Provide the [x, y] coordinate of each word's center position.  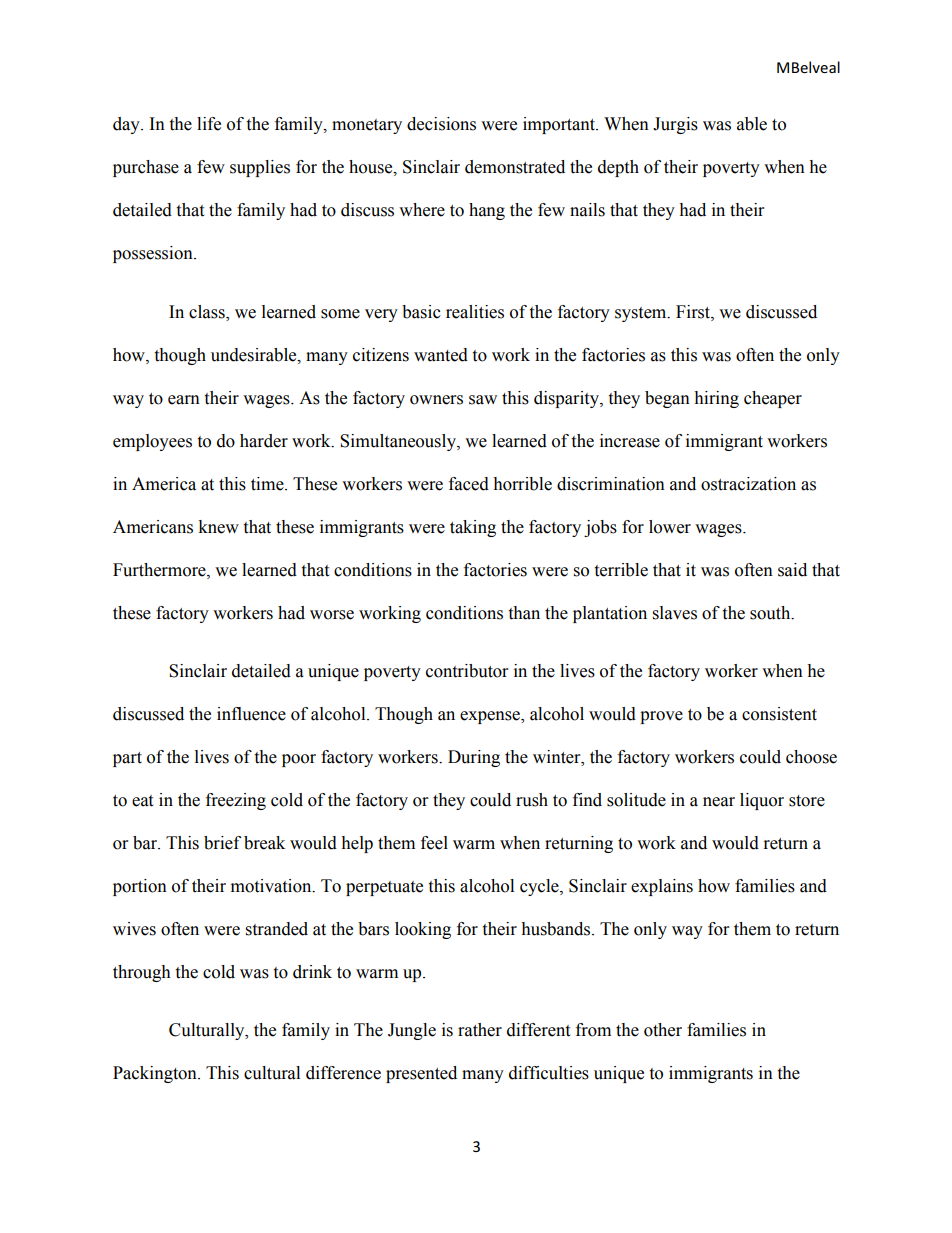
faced [469, 484]
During [474, 758]
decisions [441, 124]
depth [618, 168]
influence [251, 714]
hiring [716, 399]
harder [264, 441]
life [209, 124]
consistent [779, 714]
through [142, 973]
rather [480, 1030]
